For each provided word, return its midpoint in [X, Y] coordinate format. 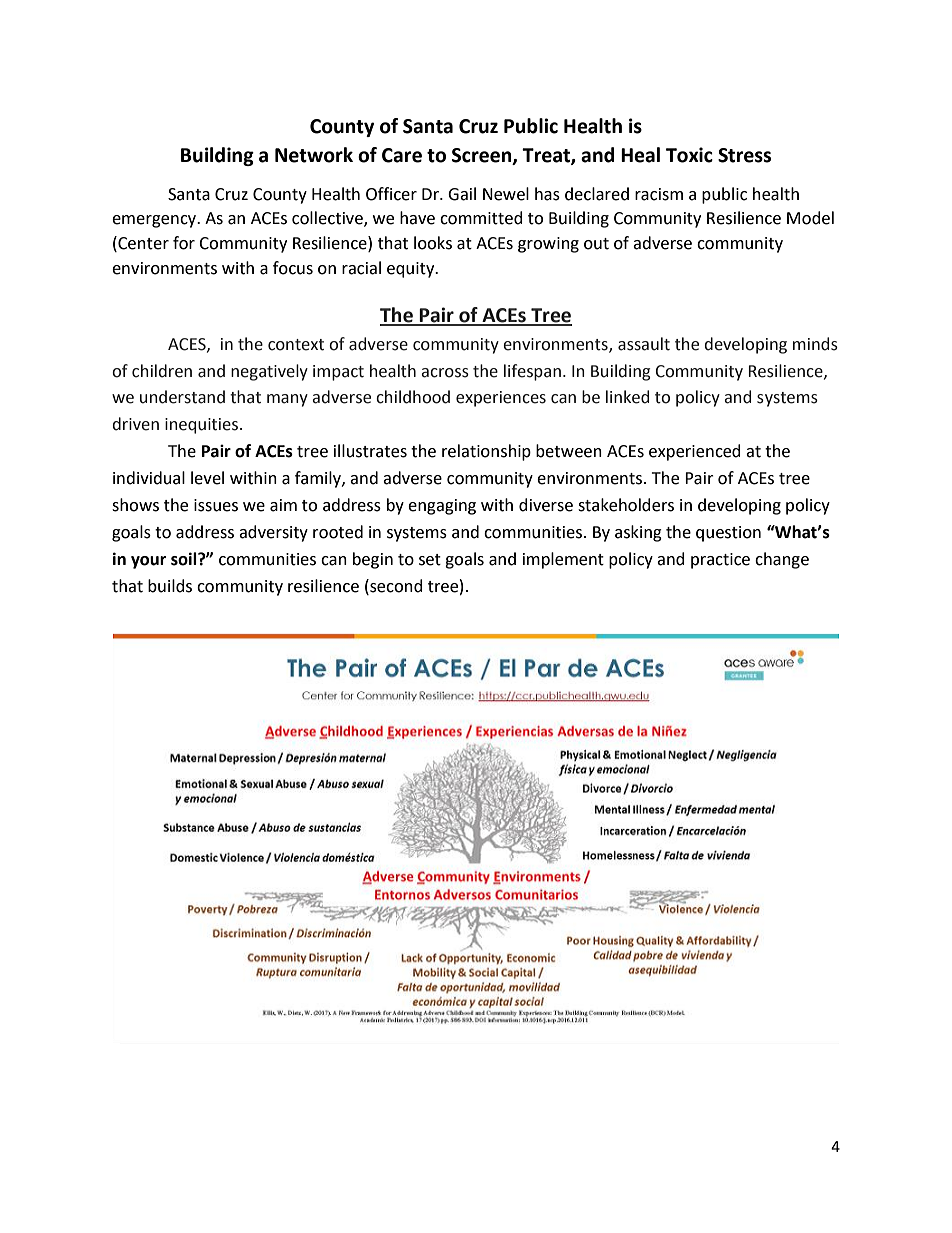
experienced [695, 452]
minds [815, 344]
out [596, 244]
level [207, 478]
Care [402, 155]
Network [314, 155]
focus [293, 268]
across [445, 373]
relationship [486, 452]
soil [185, 559]
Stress [744, 155]
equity [412, 270]
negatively [269, 372]
